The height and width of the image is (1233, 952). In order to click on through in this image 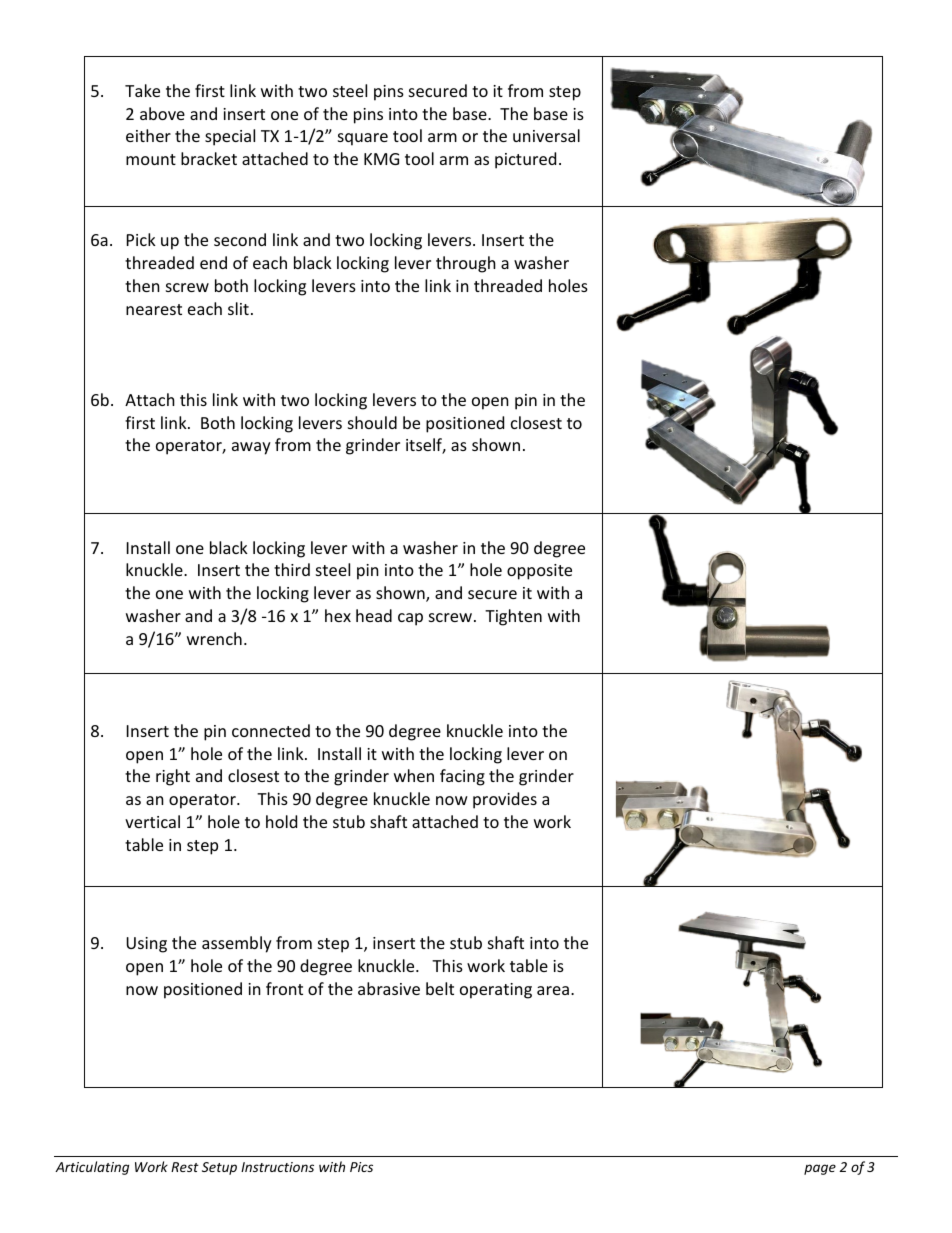, I will do `click(466, 264)`.
